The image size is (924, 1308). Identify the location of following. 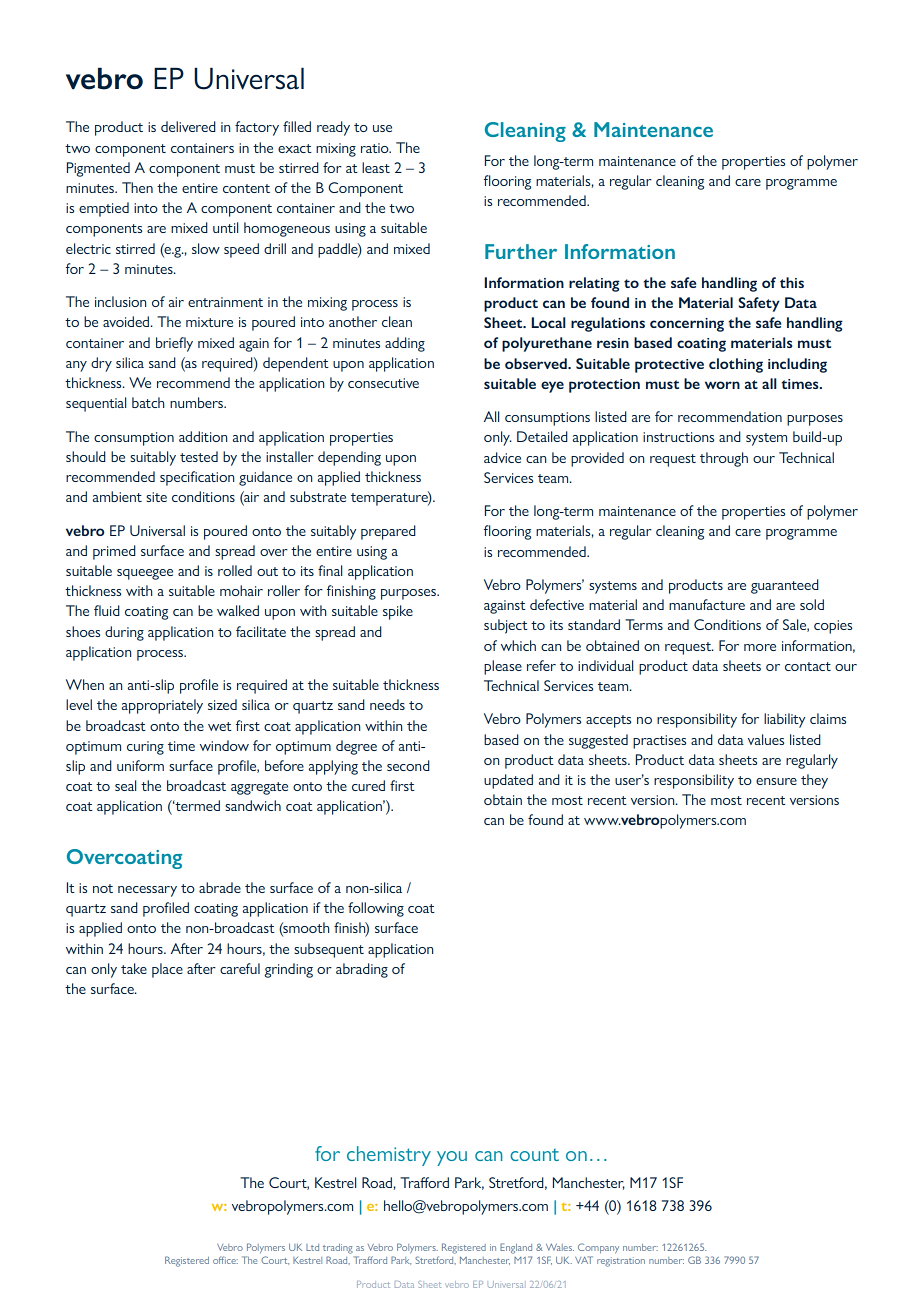
(376, 909).
